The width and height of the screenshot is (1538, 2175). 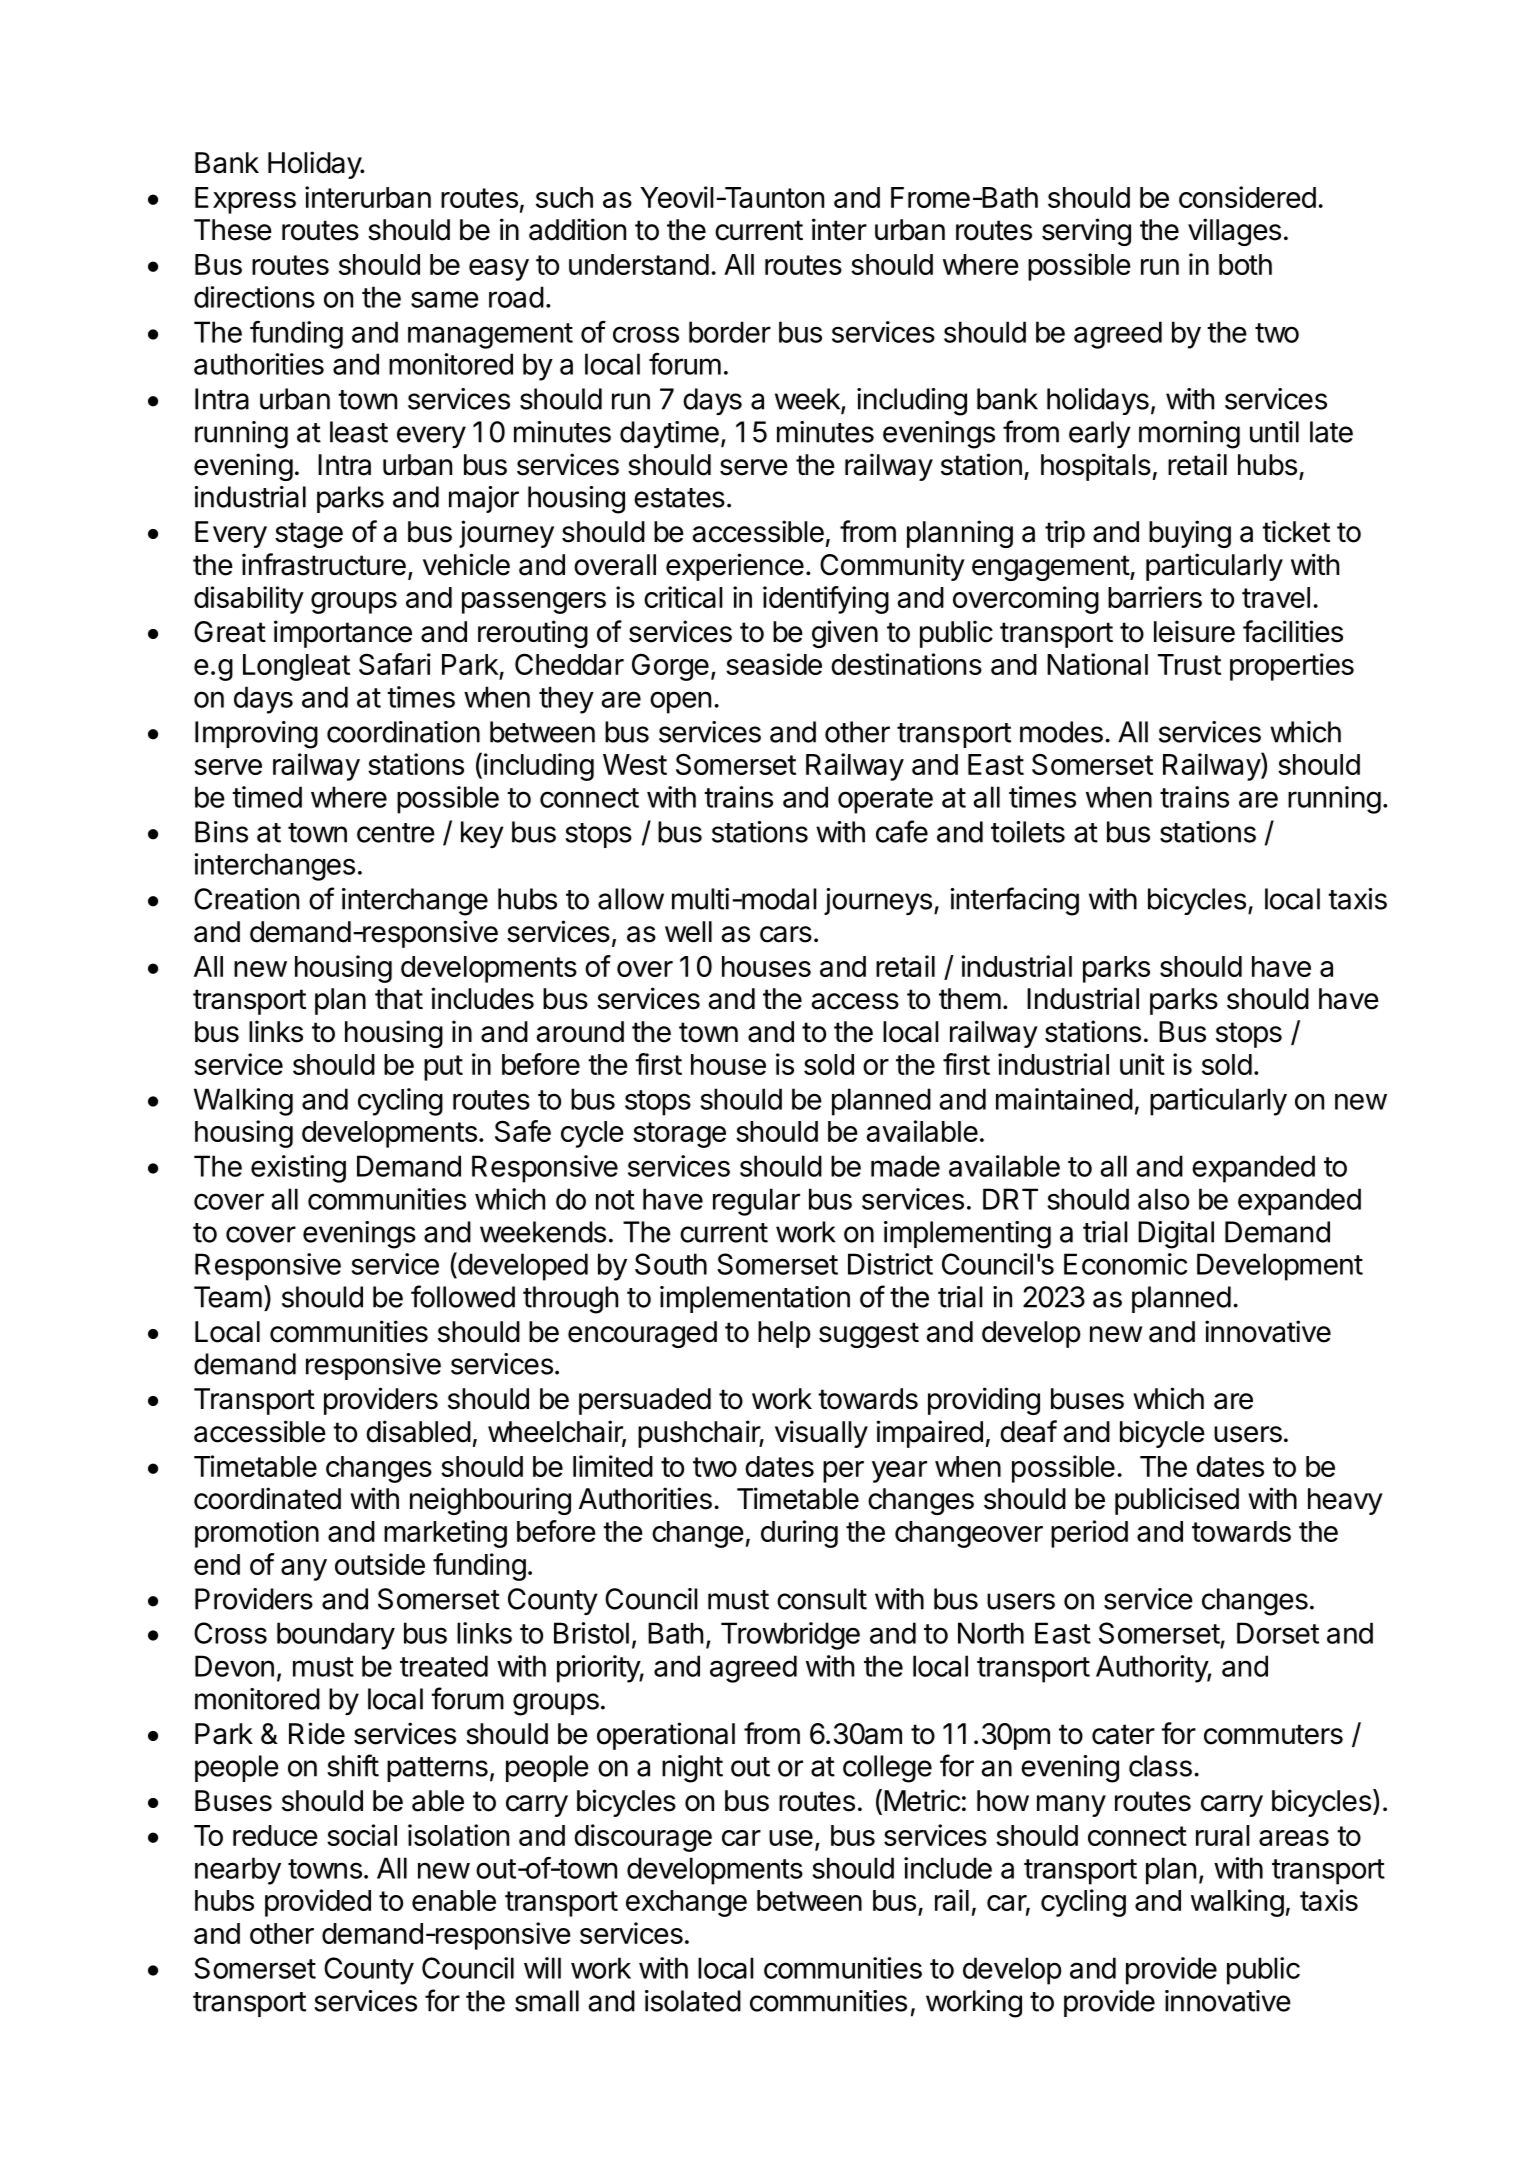 What do you see at coordinates (1061, 732) in the screenshot?
I see `modes` at bounding box center [1061, 732].
